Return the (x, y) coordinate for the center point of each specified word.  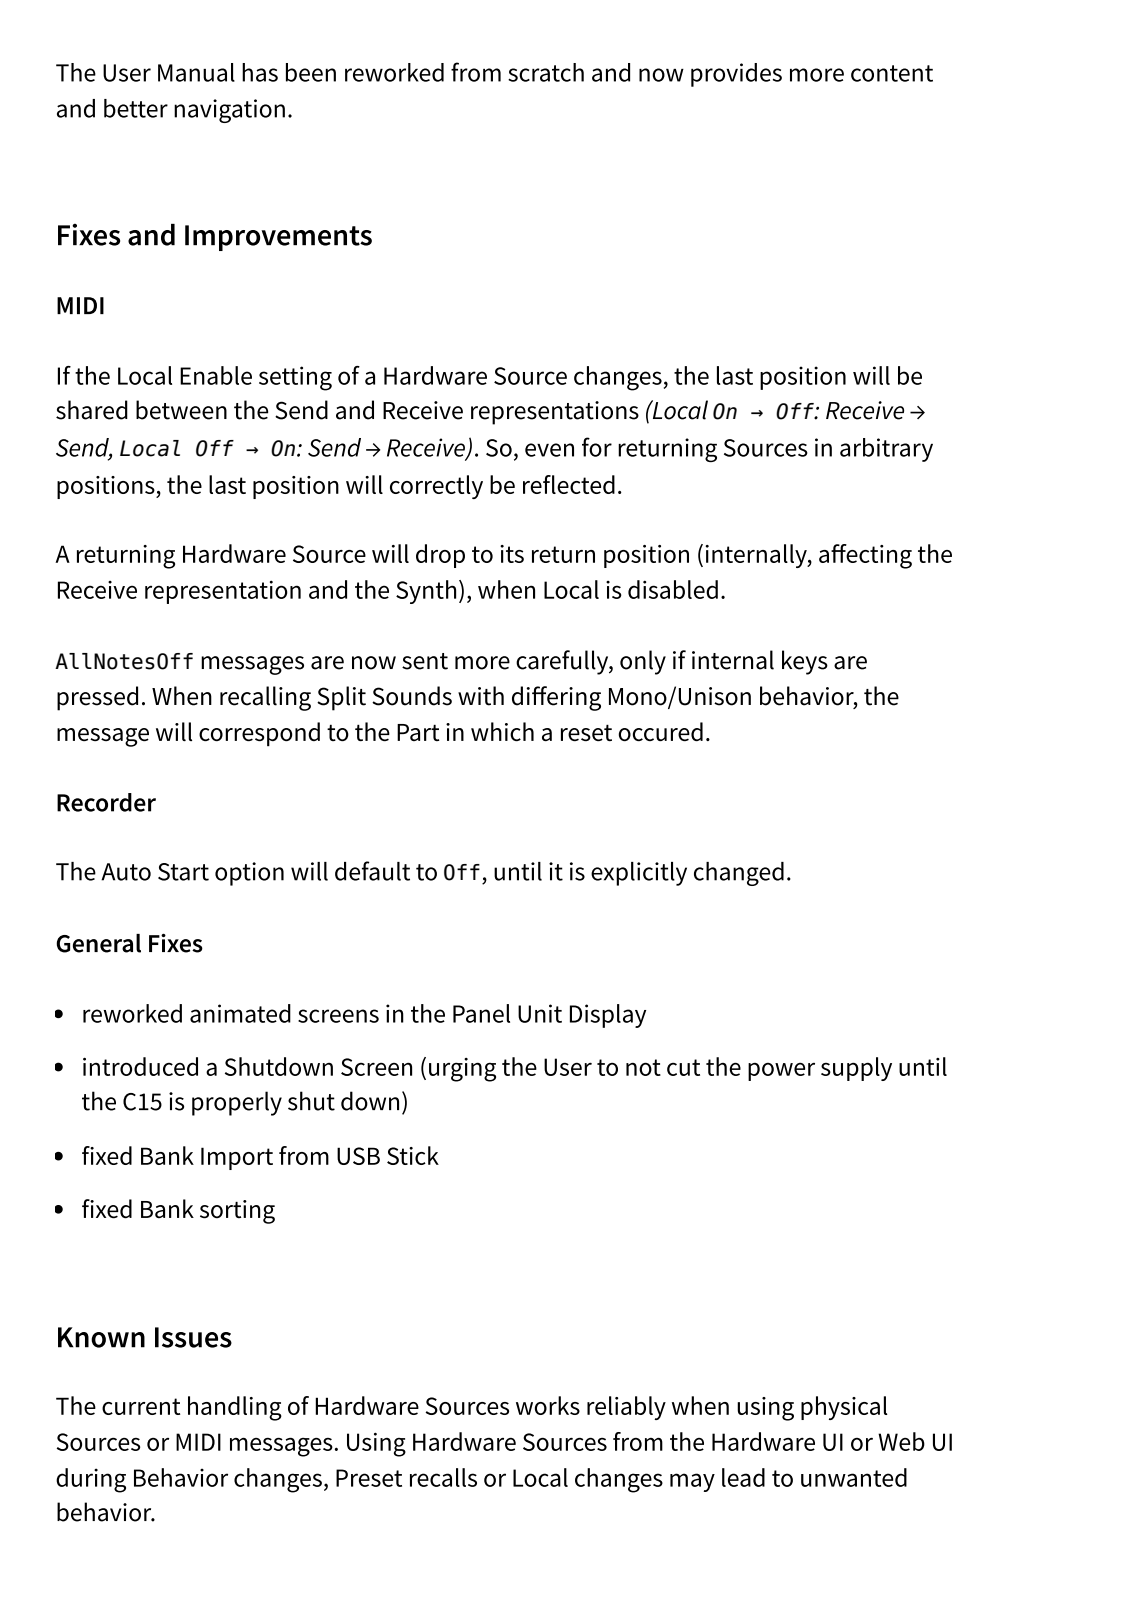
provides (736, 75)
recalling (265, 698)
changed (739, 874)
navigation (229, 111)
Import (237, 1158)
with (481, 696)
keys (805, 662)
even (549, 450)
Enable (216, 375)
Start (183, 872)
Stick (413, 1155)
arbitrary (886, 450)
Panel (481, 1013)
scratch (546, 72)
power (781, 1072)
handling (235, 1408)
